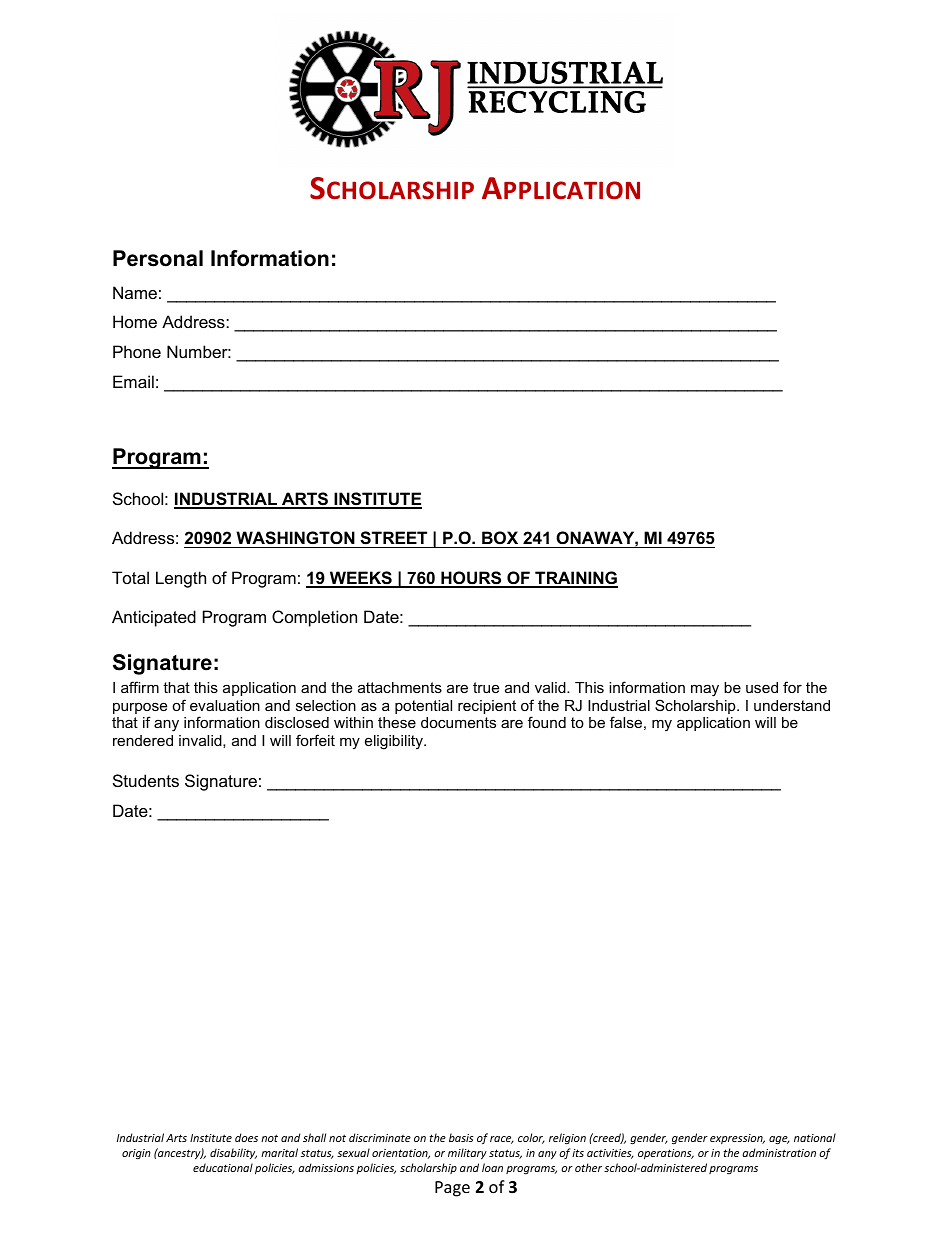  What do you see at coordinates (135, 321) in the page?
I see `Home` at bounding box center [135, 321].
